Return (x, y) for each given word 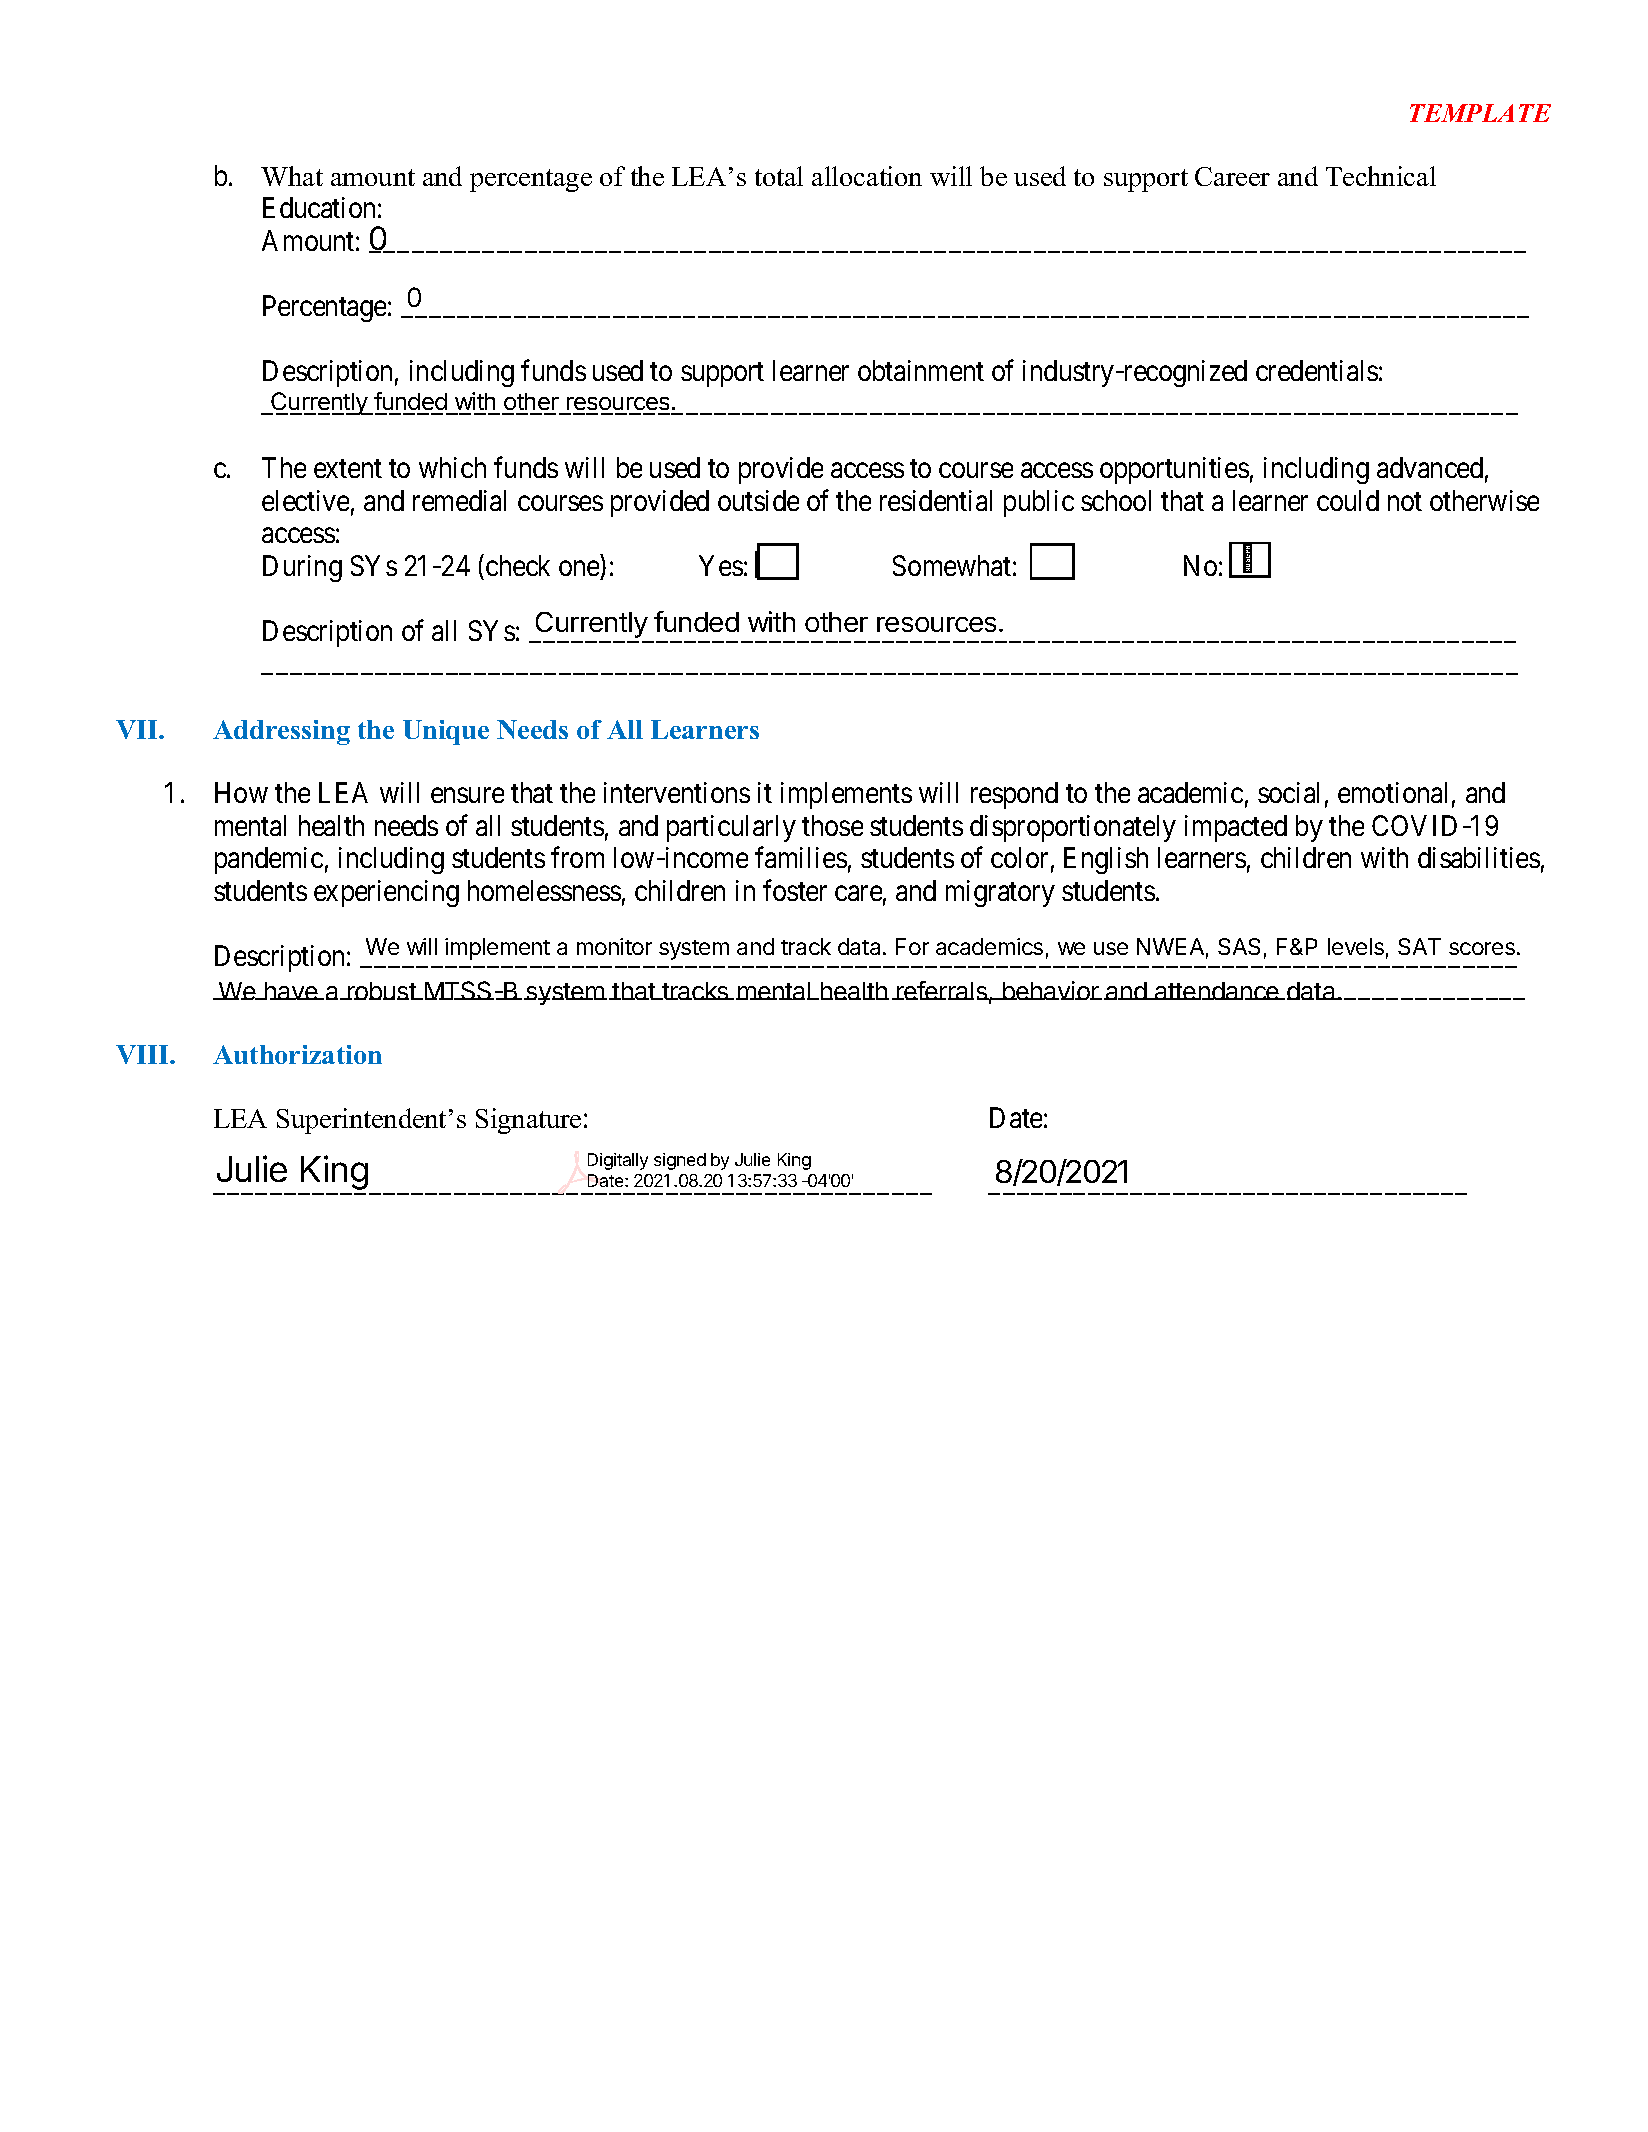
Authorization (297, 1054)
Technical (1381, 176)
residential (936, 500)
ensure (467, 795)
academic (1190, 792)
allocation (867, 176)
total (779, 176)
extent (348, 469)
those (832, 825)
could (1348, 500)
